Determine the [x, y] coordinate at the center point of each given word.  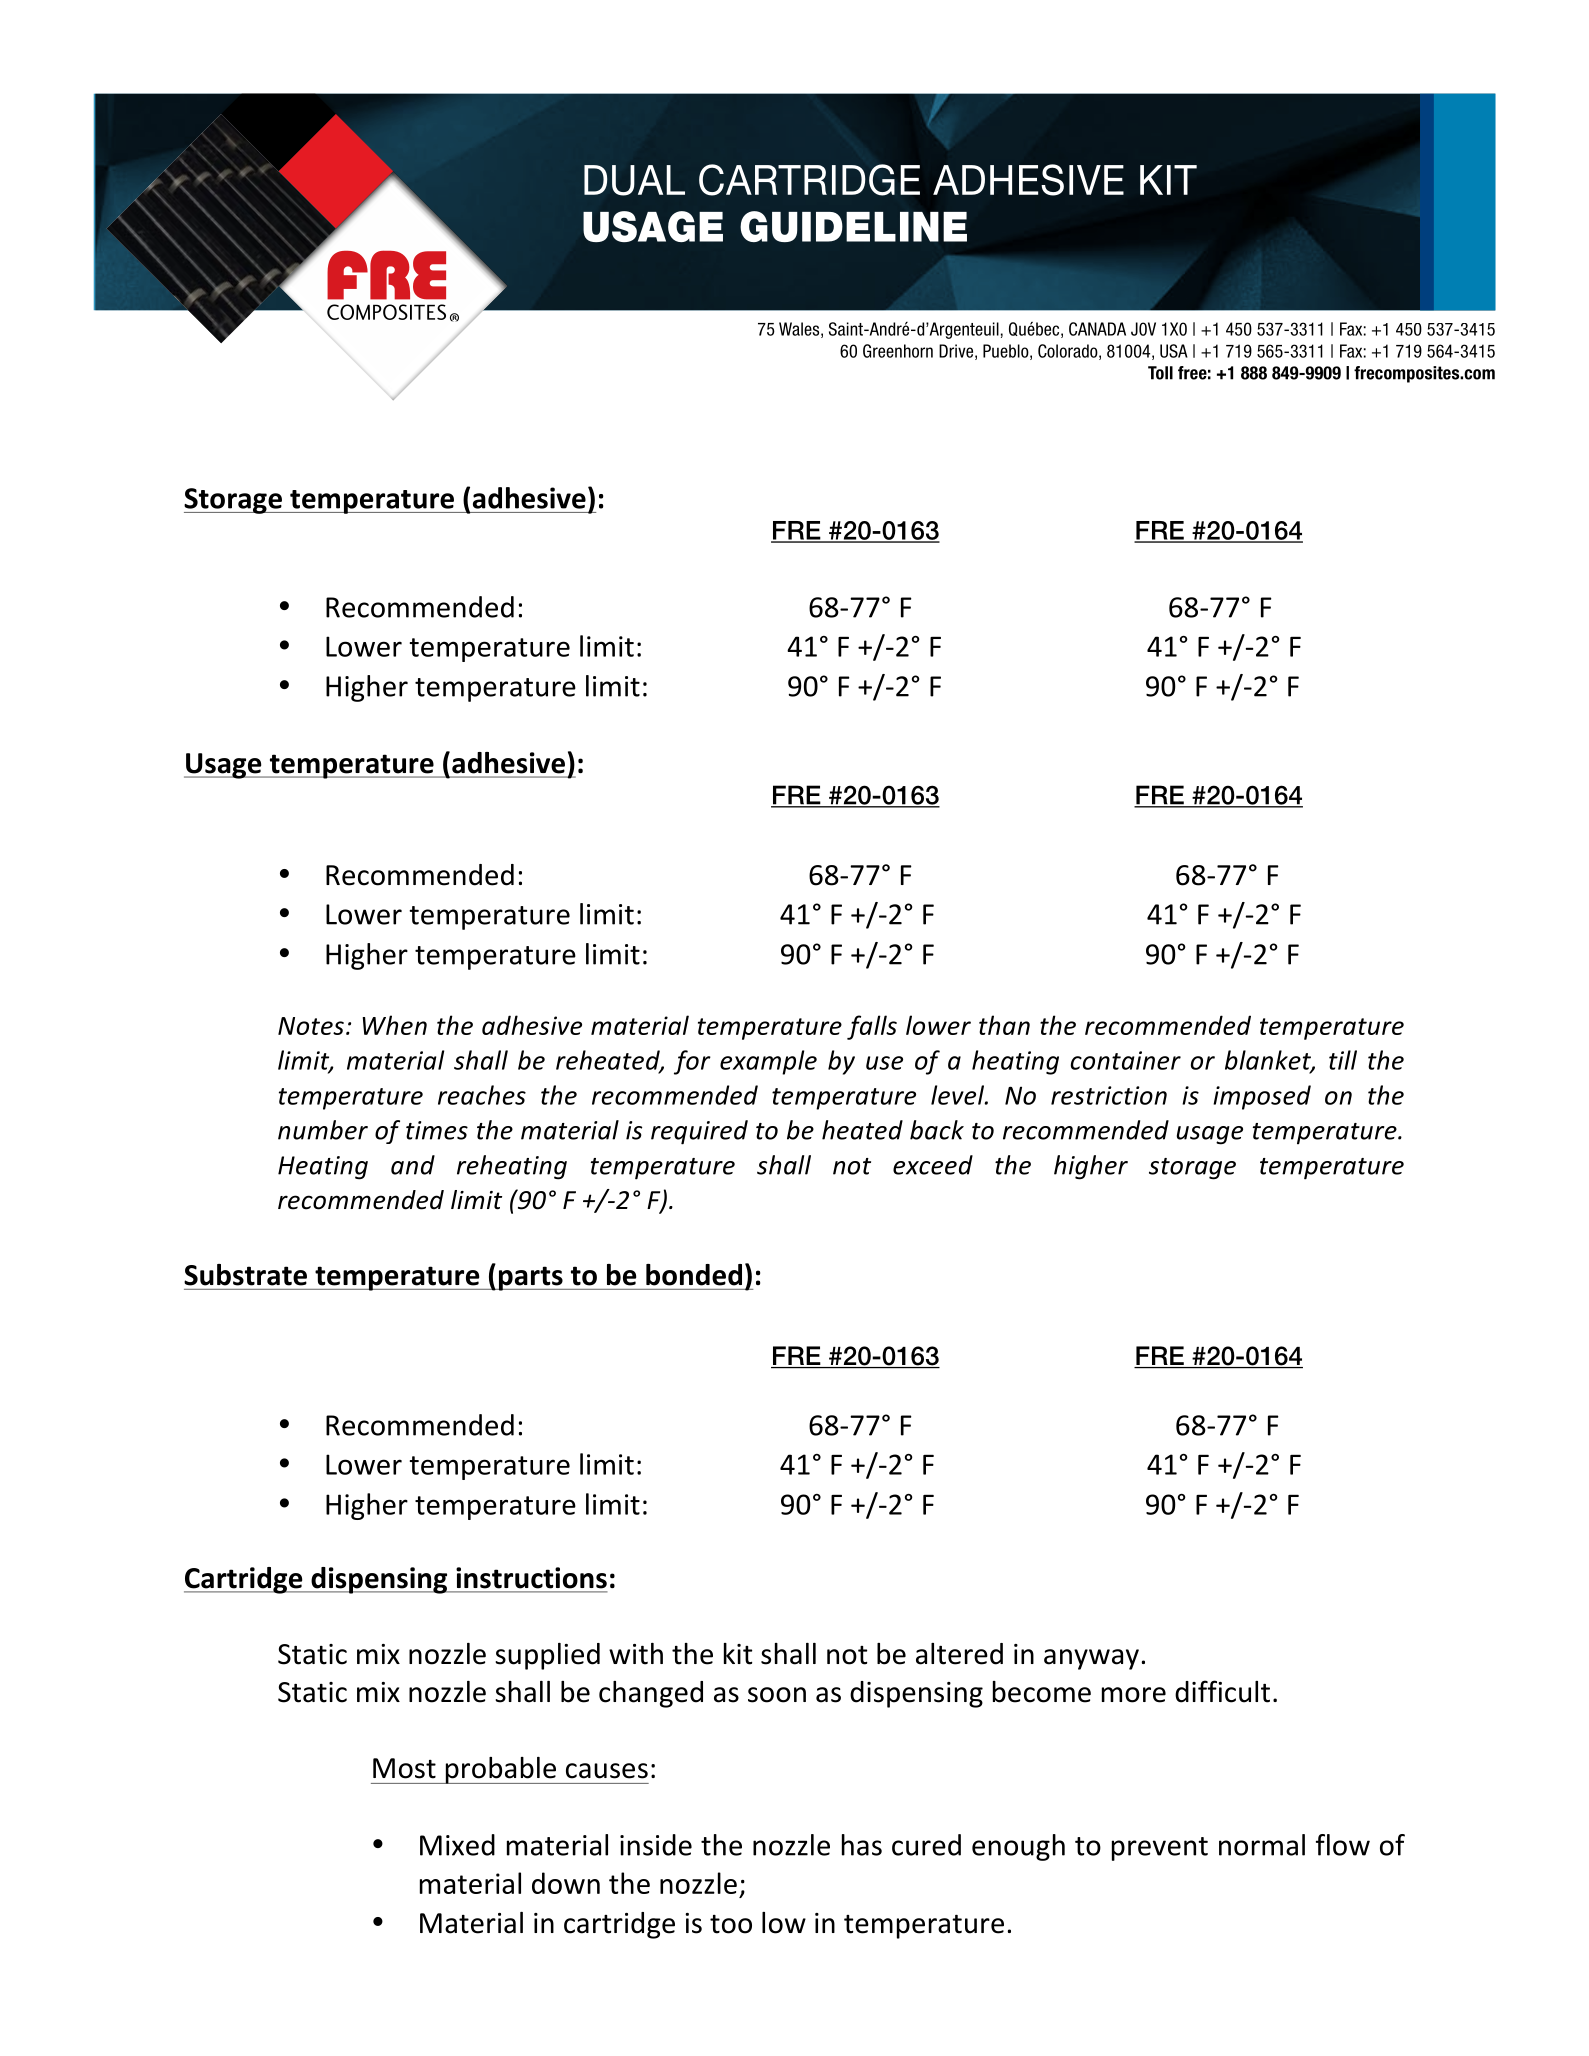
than [1004, 1025]
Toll [1160, 373]
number [323, 1130]
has [862, 1845]
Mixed [457, 1845]
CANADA [1097, 329]
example [768, 1062]
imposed [1262, 1097]
